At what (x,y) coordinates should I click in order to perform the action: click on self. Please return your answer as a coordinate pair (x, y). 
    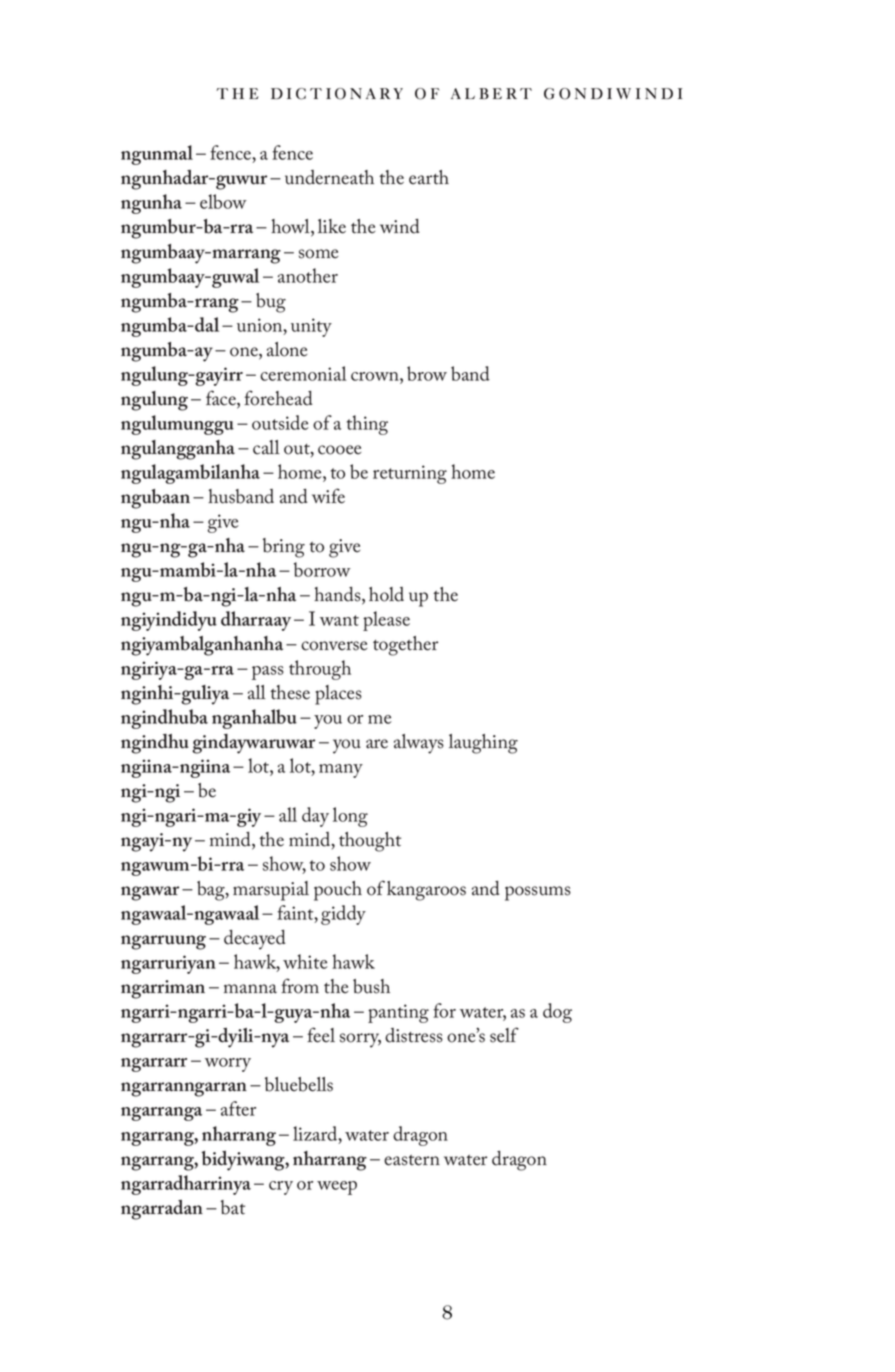
    Looking at the image, I should click on (504, 1035).
